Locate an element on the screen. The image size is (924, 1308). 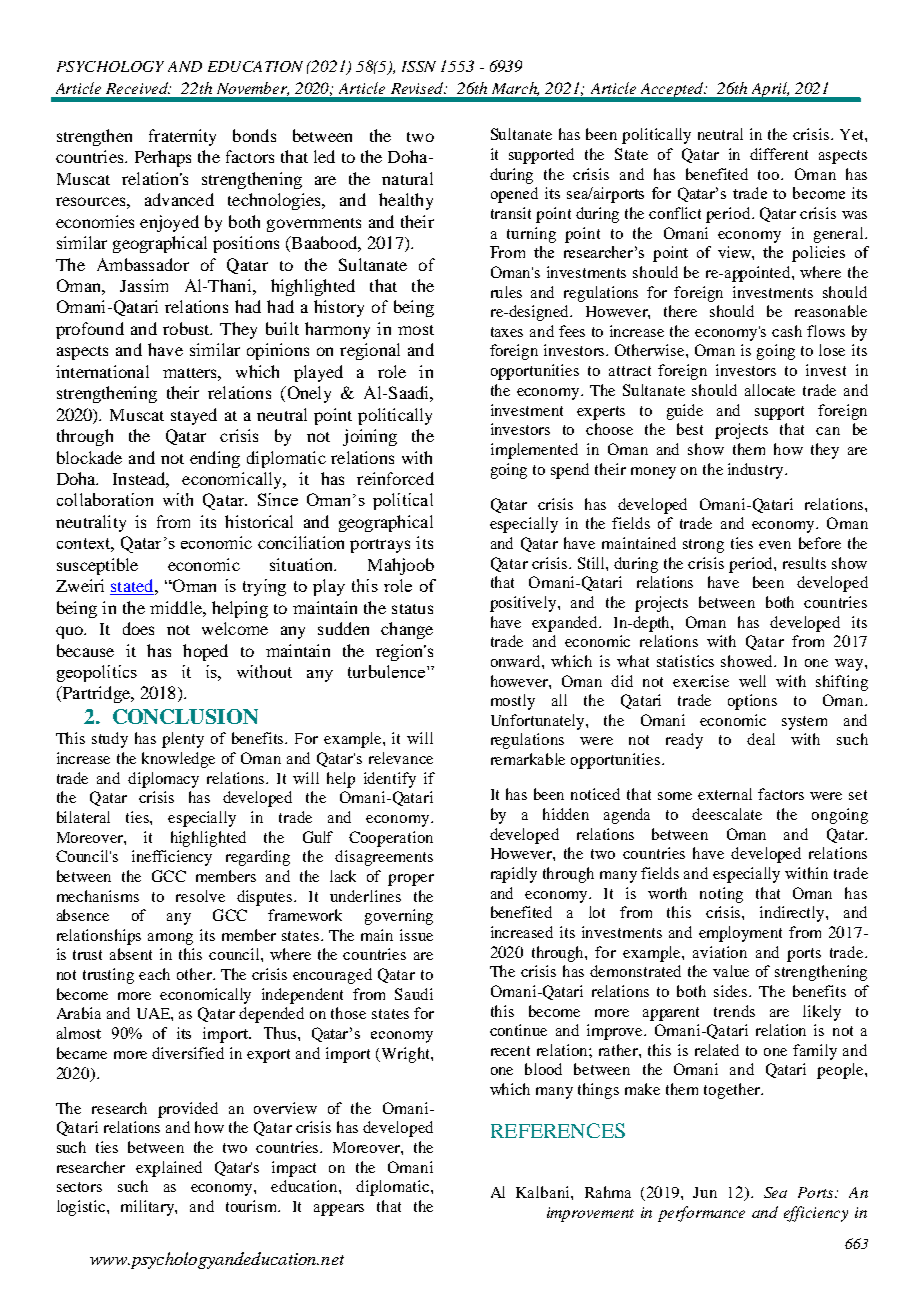
explained is located at coordinates (169, 1169).
